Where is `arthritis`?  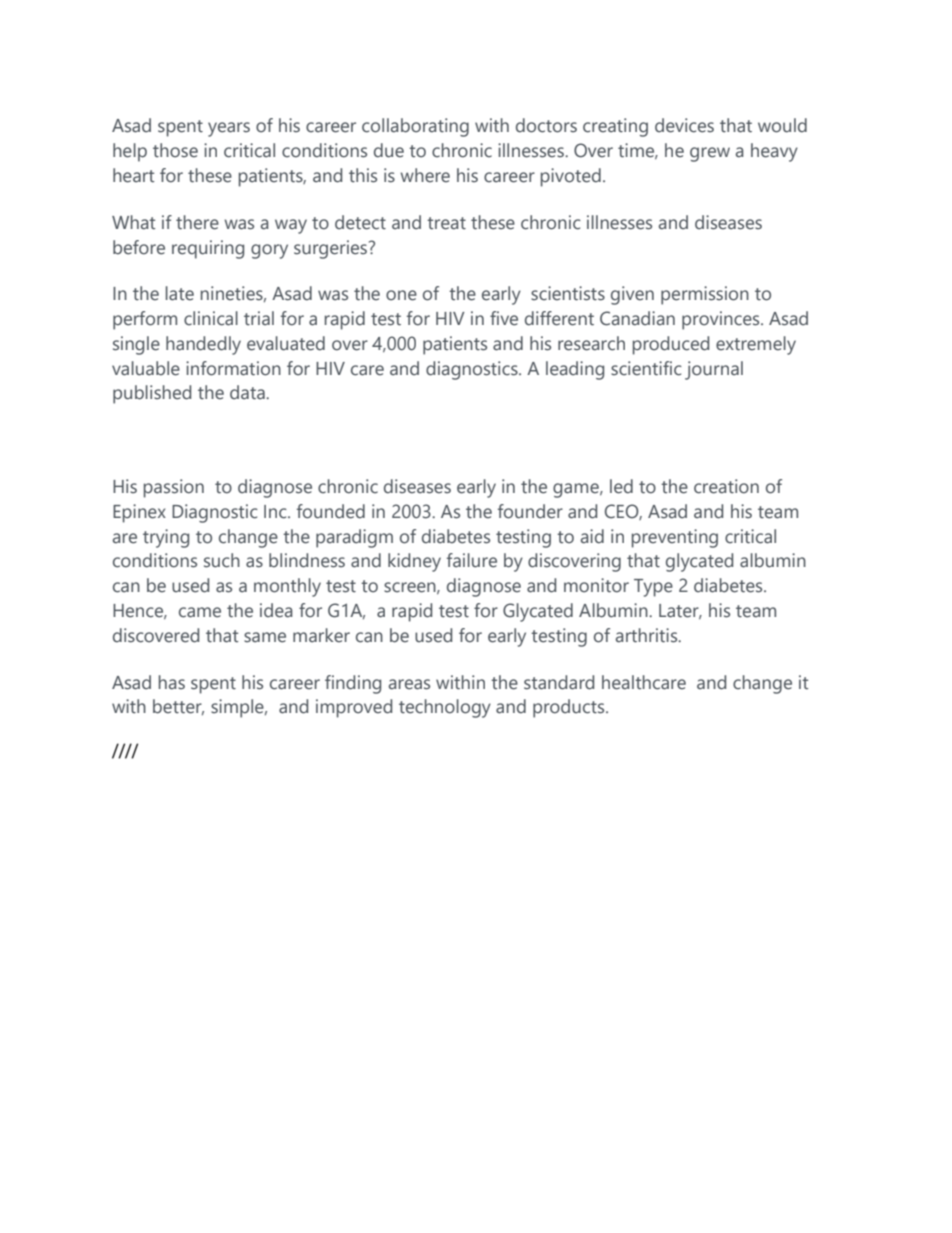
arthritis is located at coordinates (648, 635).
